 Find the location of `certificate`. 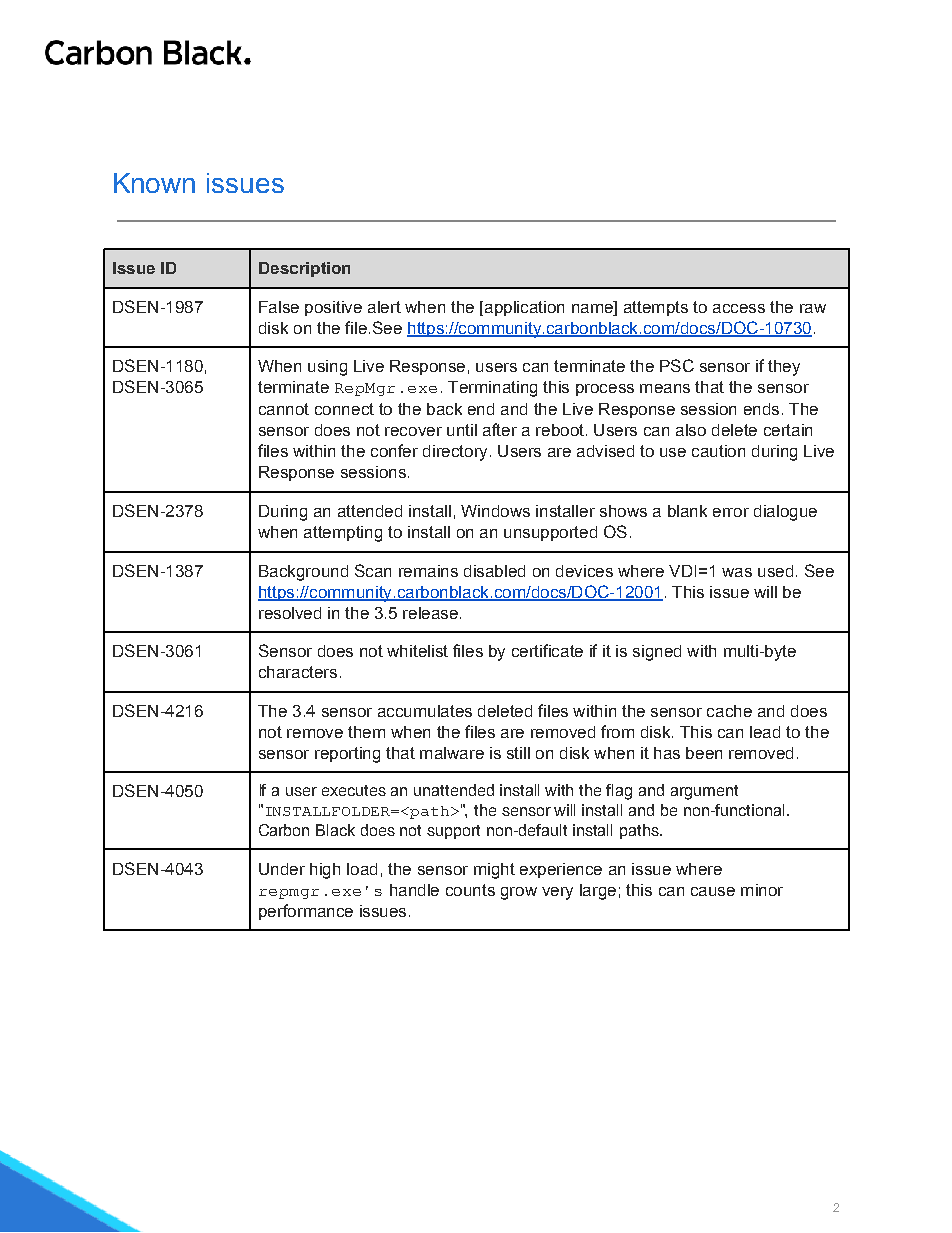

certificate is located at coordinates (547, 650).
